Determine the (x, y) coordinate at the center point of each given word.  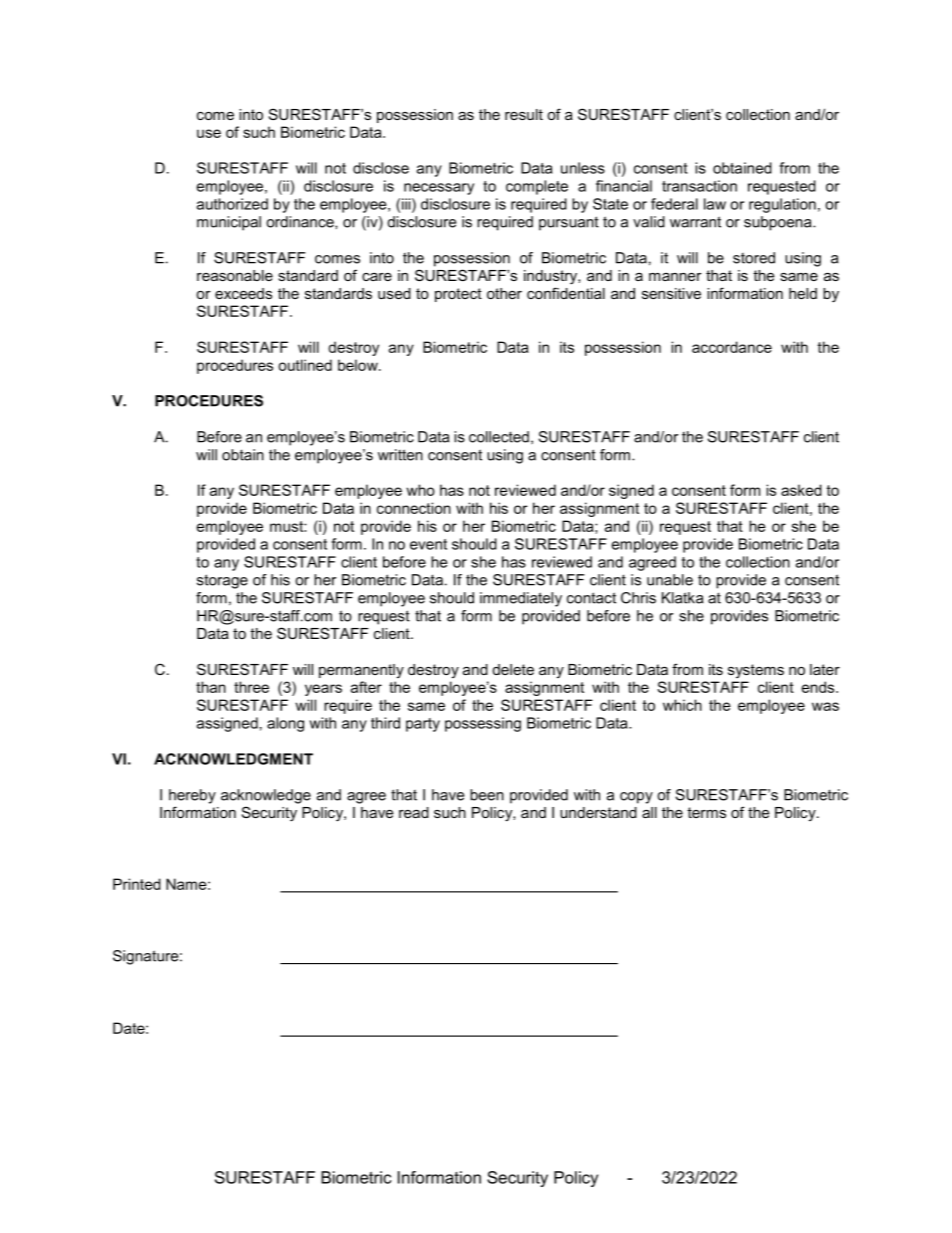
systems (756, 671)
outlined (305, 365)
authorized (232, 204)
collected (499, 437)
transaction (699, 186)
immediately (521, 599)
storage (222, 581)
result (524, 114)
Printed (137, 884)
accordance (732, 347)
